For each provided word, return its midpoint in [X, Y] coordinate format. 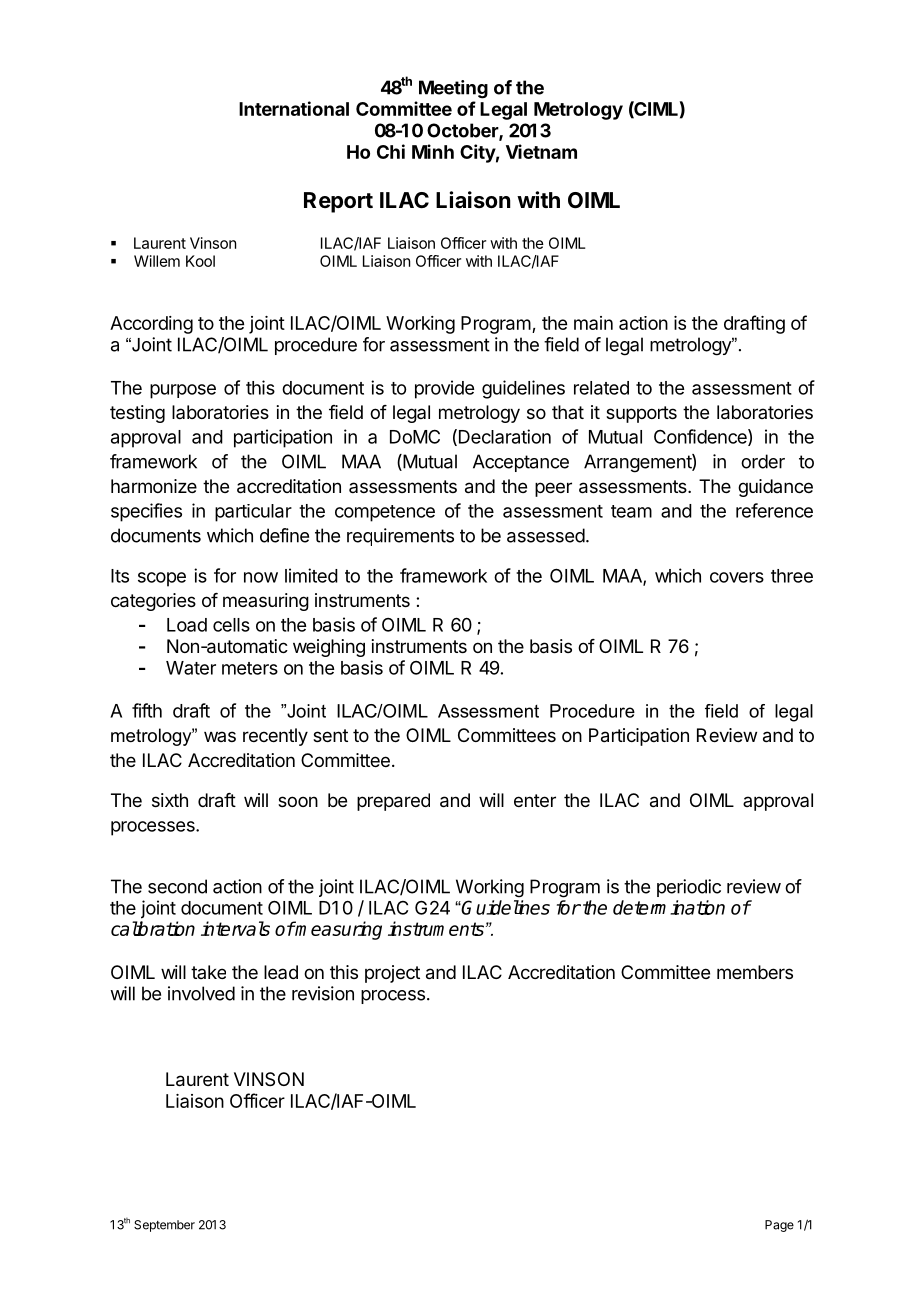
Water [191, 668]
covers [737, 577]
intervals [235, 928]
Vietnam [541, 151]
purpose [183, 391]
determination [669, 907]
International [294, 108]
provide [444, 389]
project [392, 974]
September [164, 1226]
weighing [329, 648]
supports [641, 414]
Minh [433, 151]
